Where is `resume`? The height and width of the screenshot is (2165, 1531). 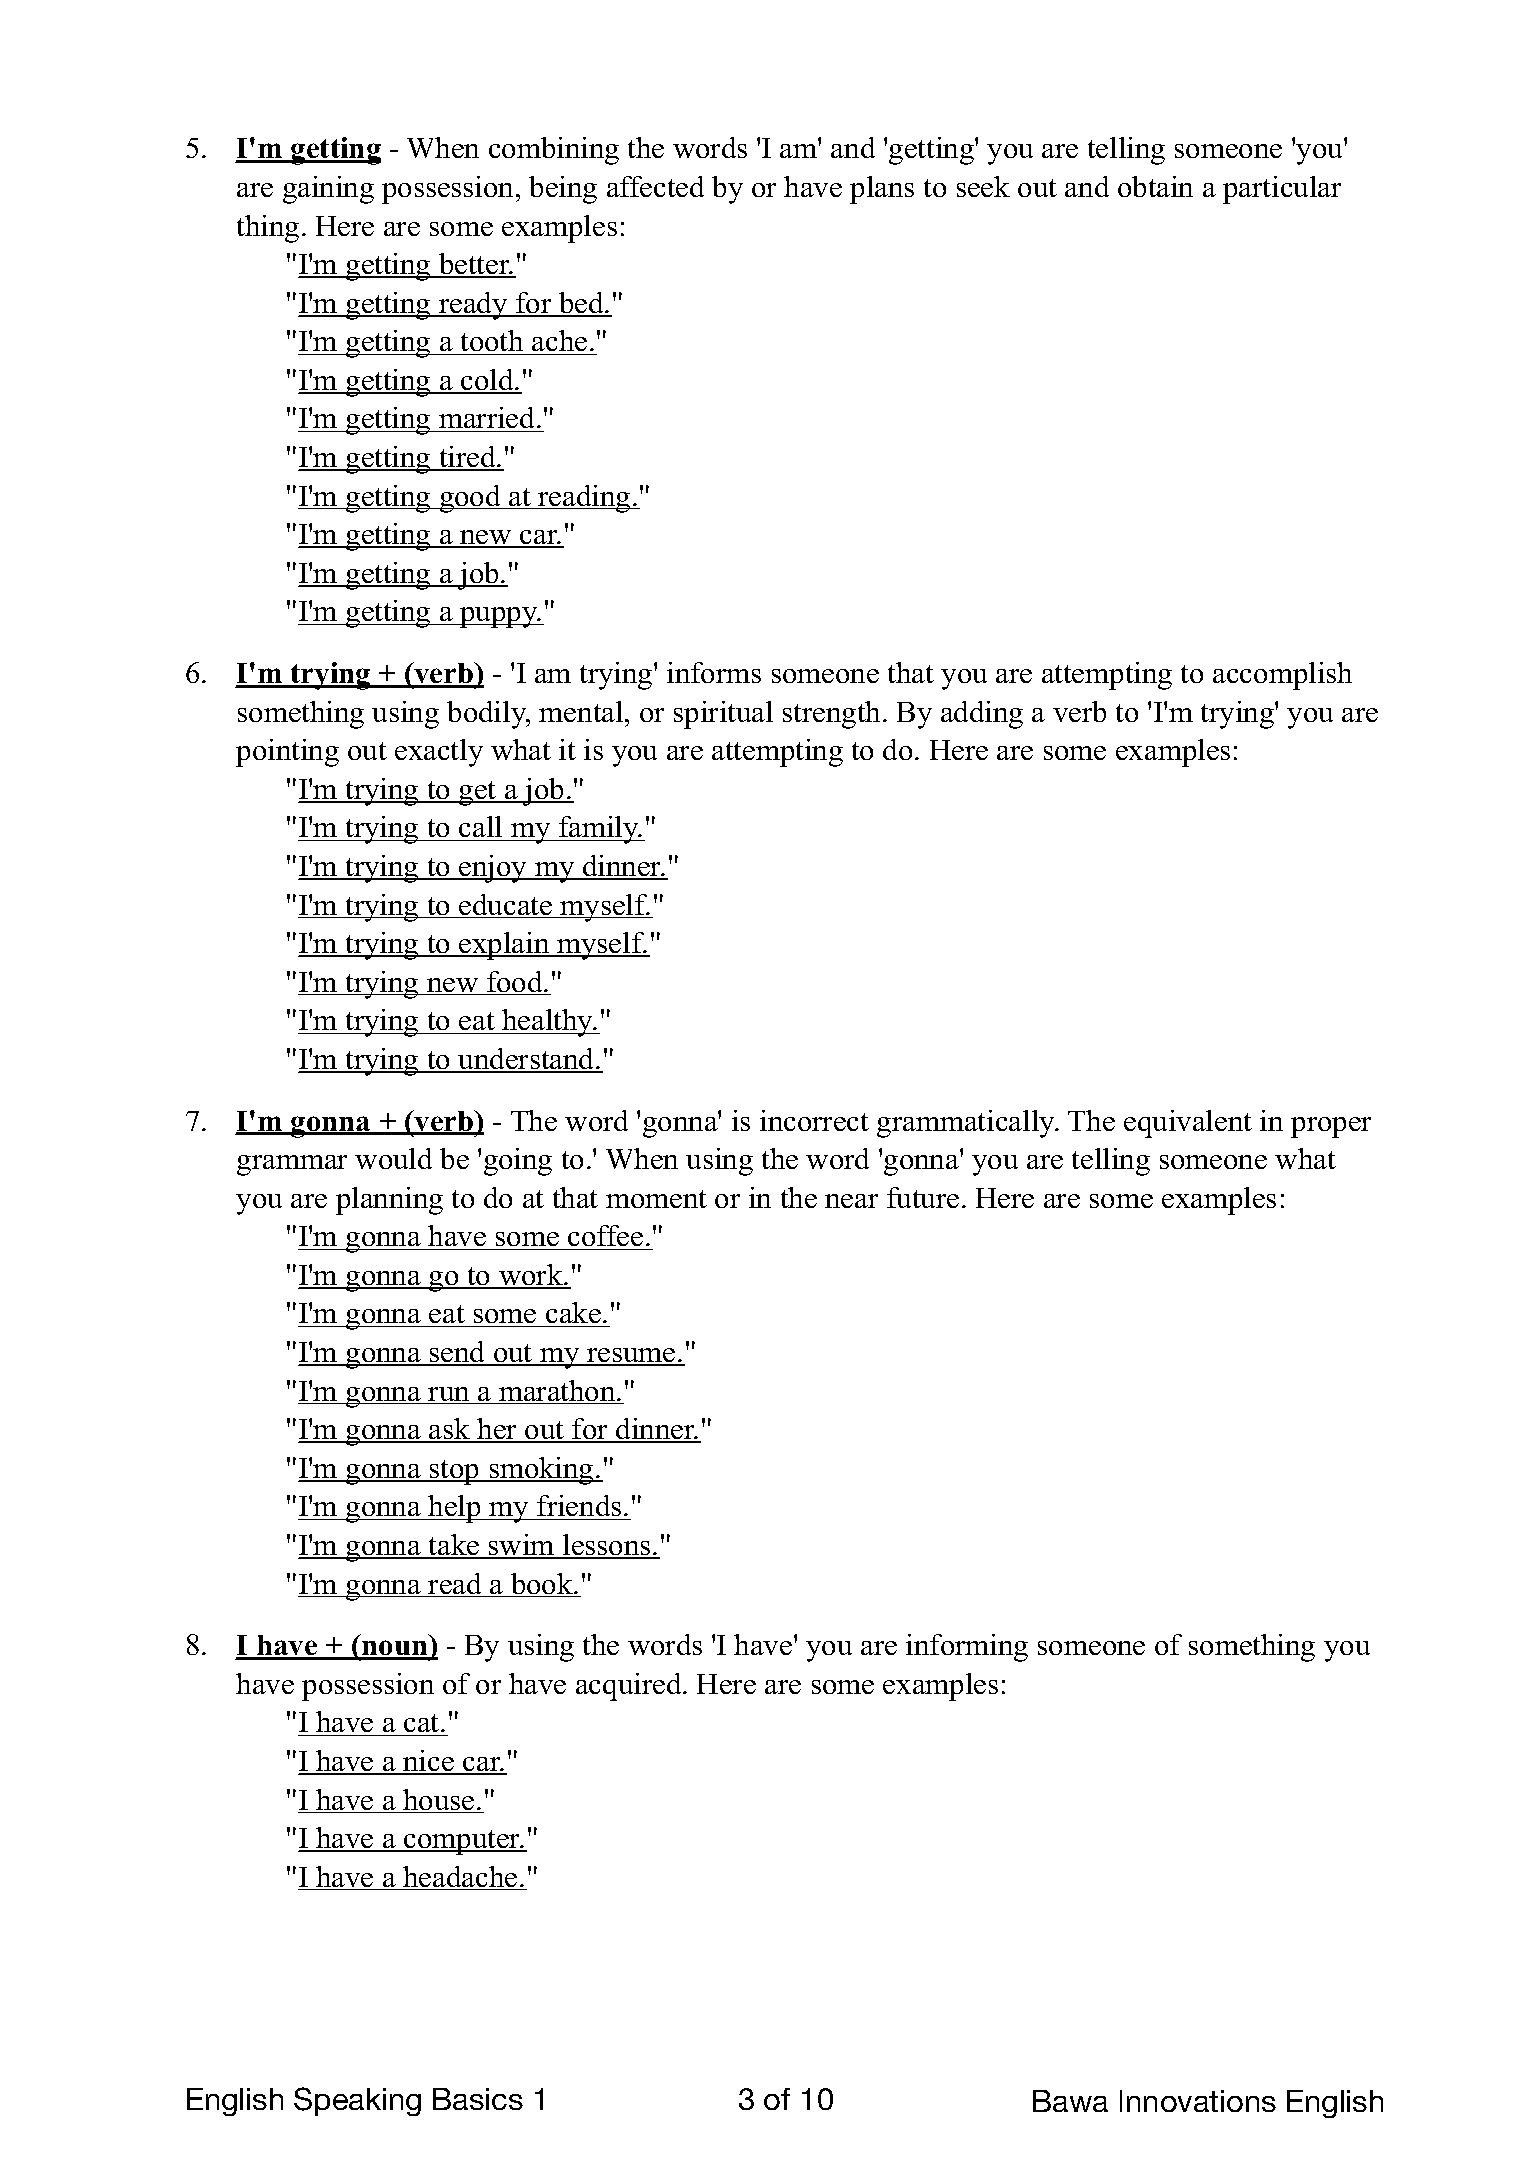 resume is located at coordinates (631, 1356).
